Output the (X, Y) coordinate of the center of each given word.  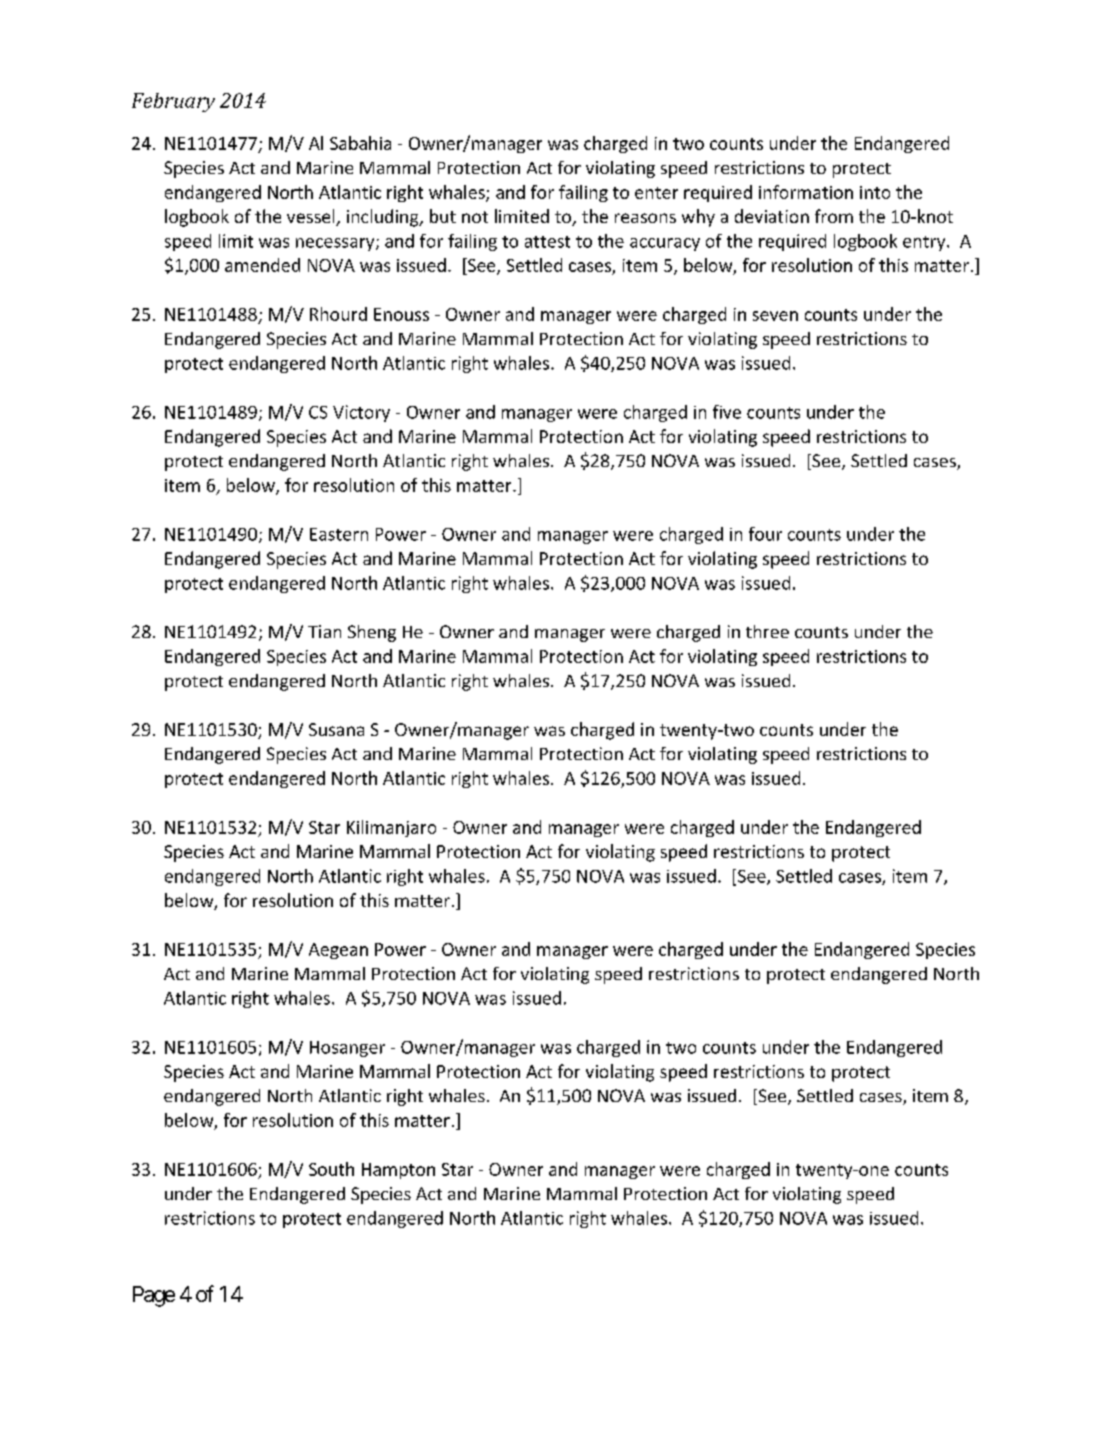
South (331, 1169)
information (806, 192)
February (173, 102)
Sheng (372, 633)
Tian (324, 631)
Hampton (398, 1171)
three (767, 631)
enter (656, 193)
